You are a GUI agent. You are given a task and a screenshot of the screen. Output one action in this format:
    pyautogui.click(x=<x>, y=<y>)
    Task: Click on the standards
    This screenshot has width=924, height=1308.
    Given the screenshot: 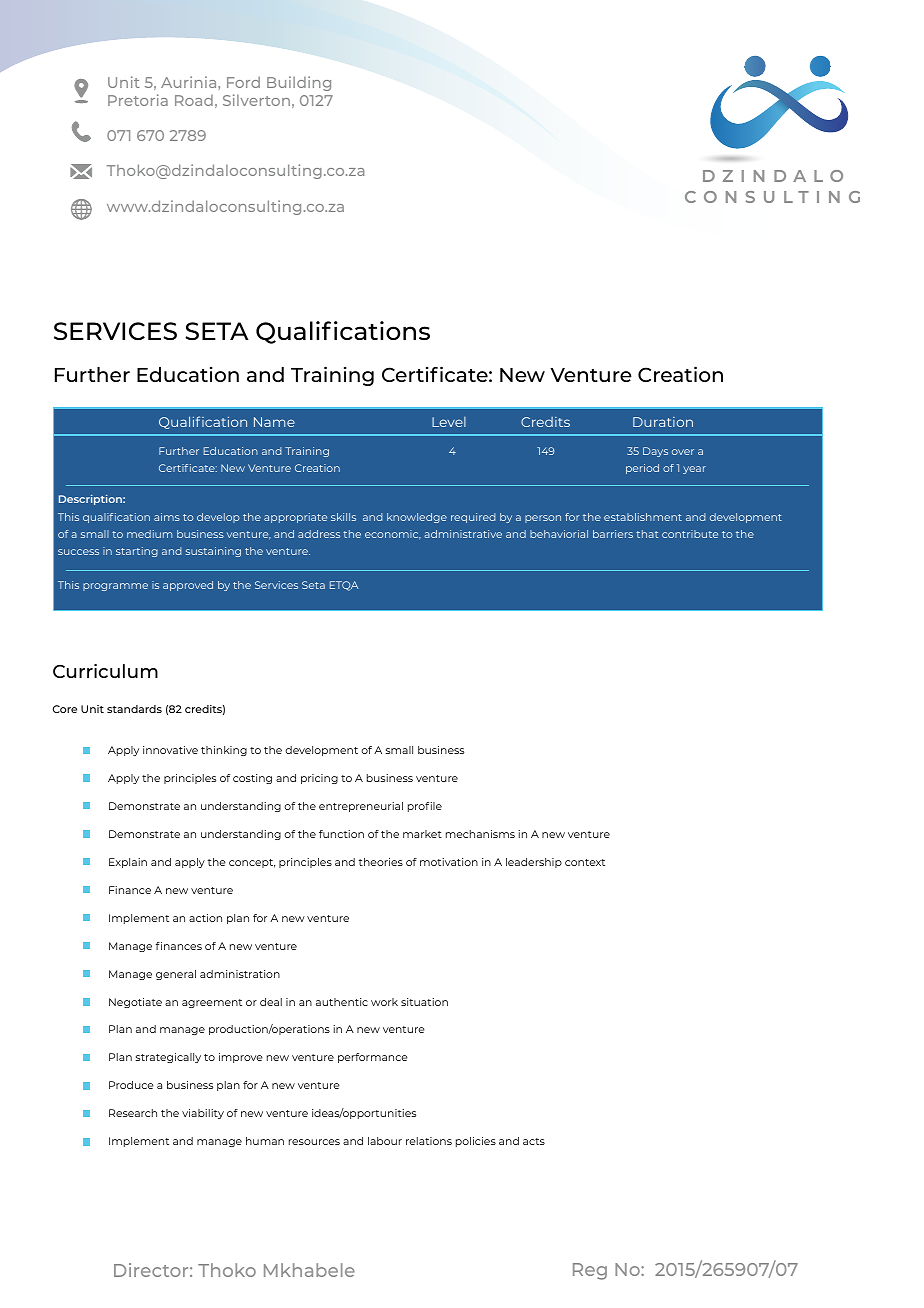 What is the action you would take?
    pyautogui.click(x=134, y=709)
